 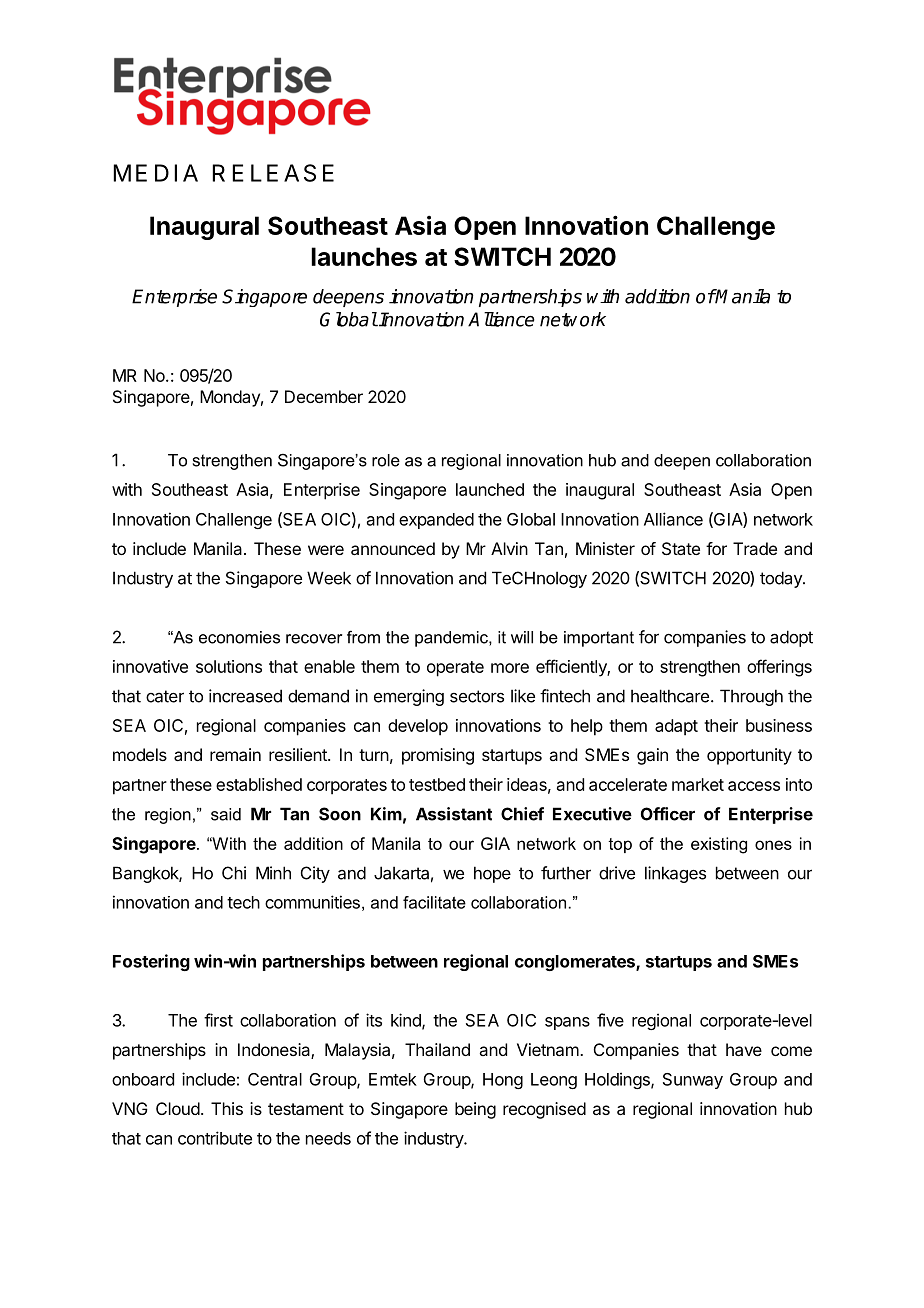 I want to click on have, so click(x=744, y=1049).
